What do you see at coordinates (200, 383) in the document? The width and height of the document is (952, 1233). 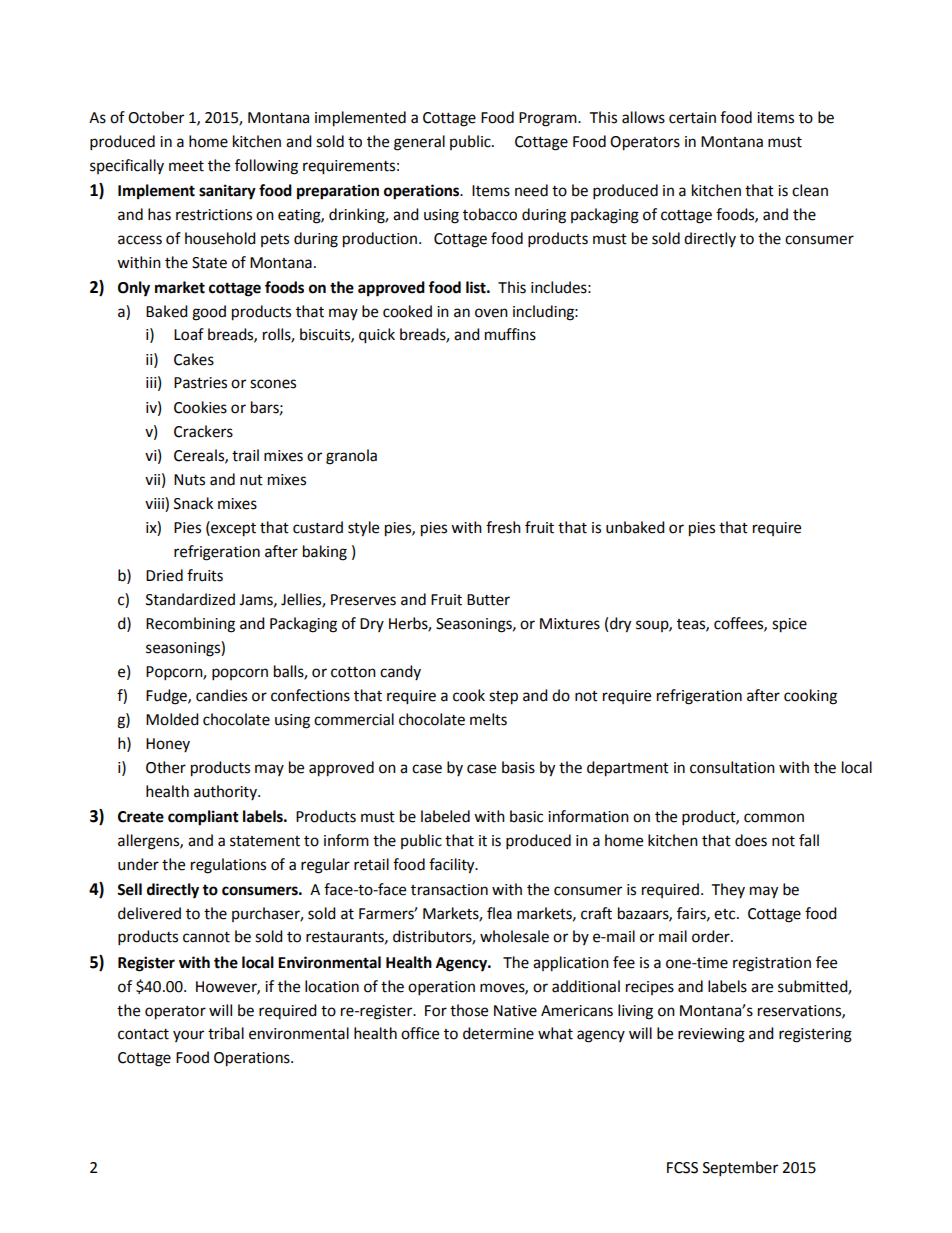 I see `Pastries` at bounding box center [200, 383].
